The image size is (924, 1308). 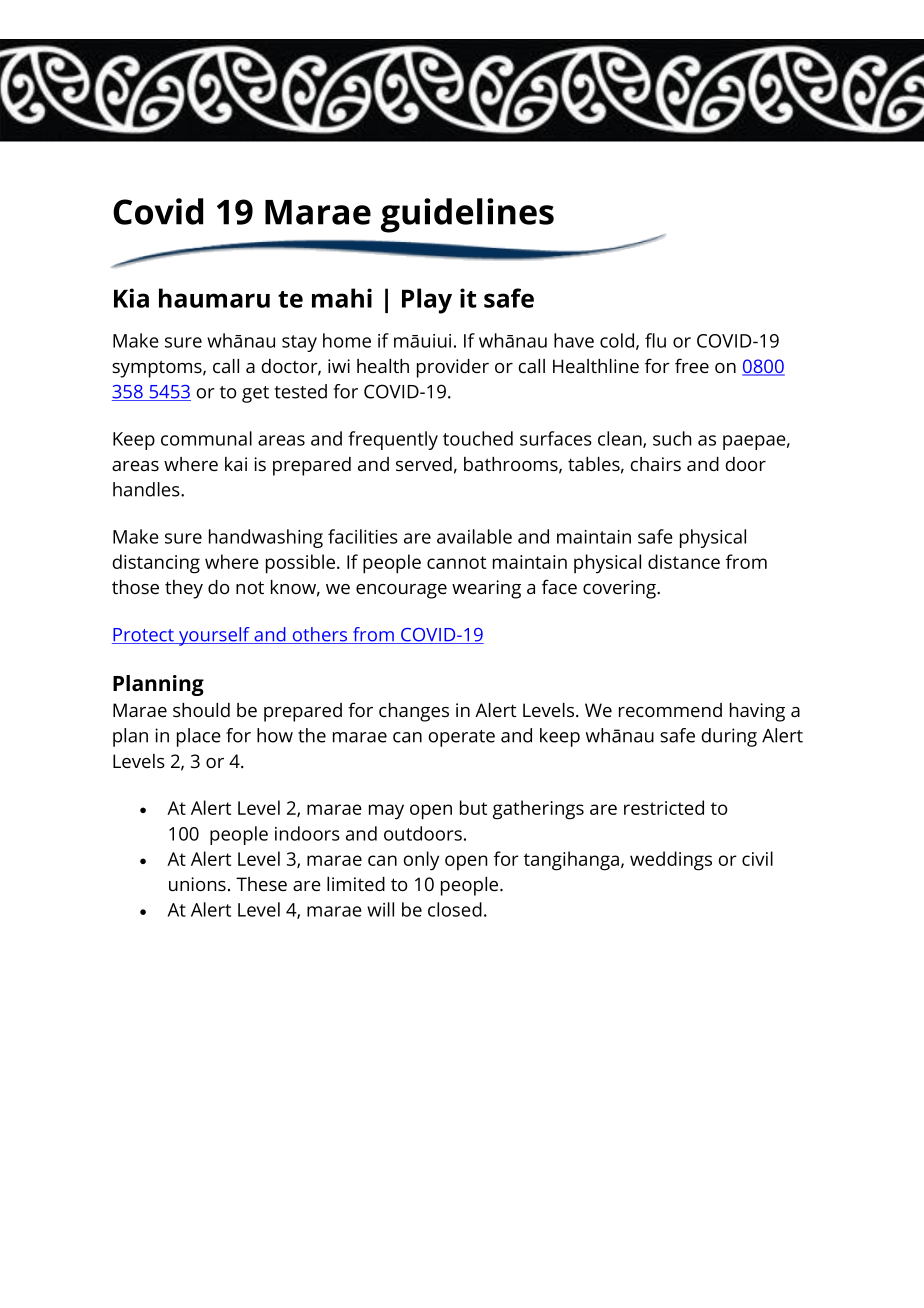 I want to click on provider, so click(x=453, y=368).
